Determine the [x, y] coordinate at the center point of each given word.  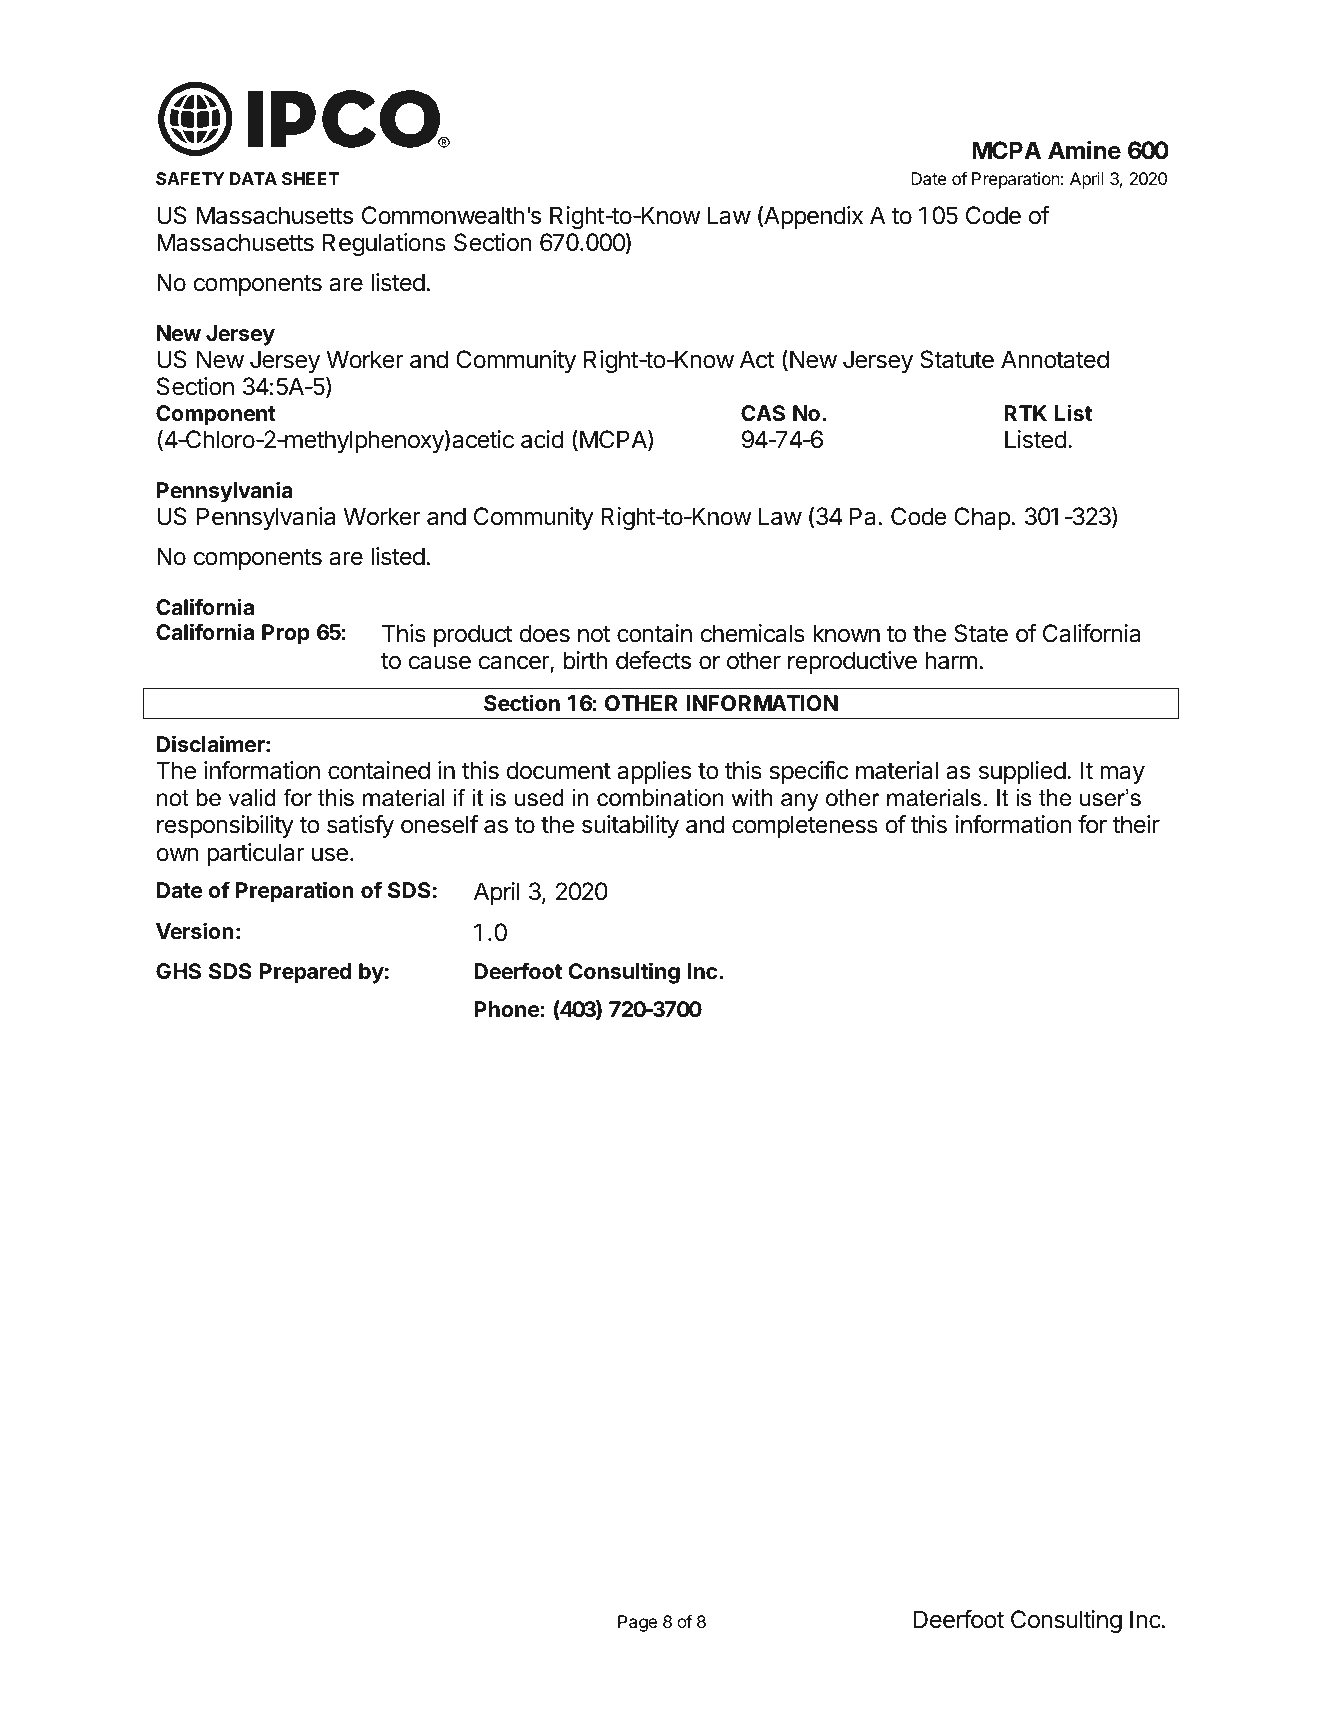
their [1136, 824]
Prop [286, 634]
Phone [507, 1009]
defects [653, 660]
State [981, 633]
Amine [1084, 150]
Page [637, 1623]
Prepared [306, 973]
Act [757, 359]
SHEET [311, 178]
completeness [805, 826]
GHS [178, 971]
